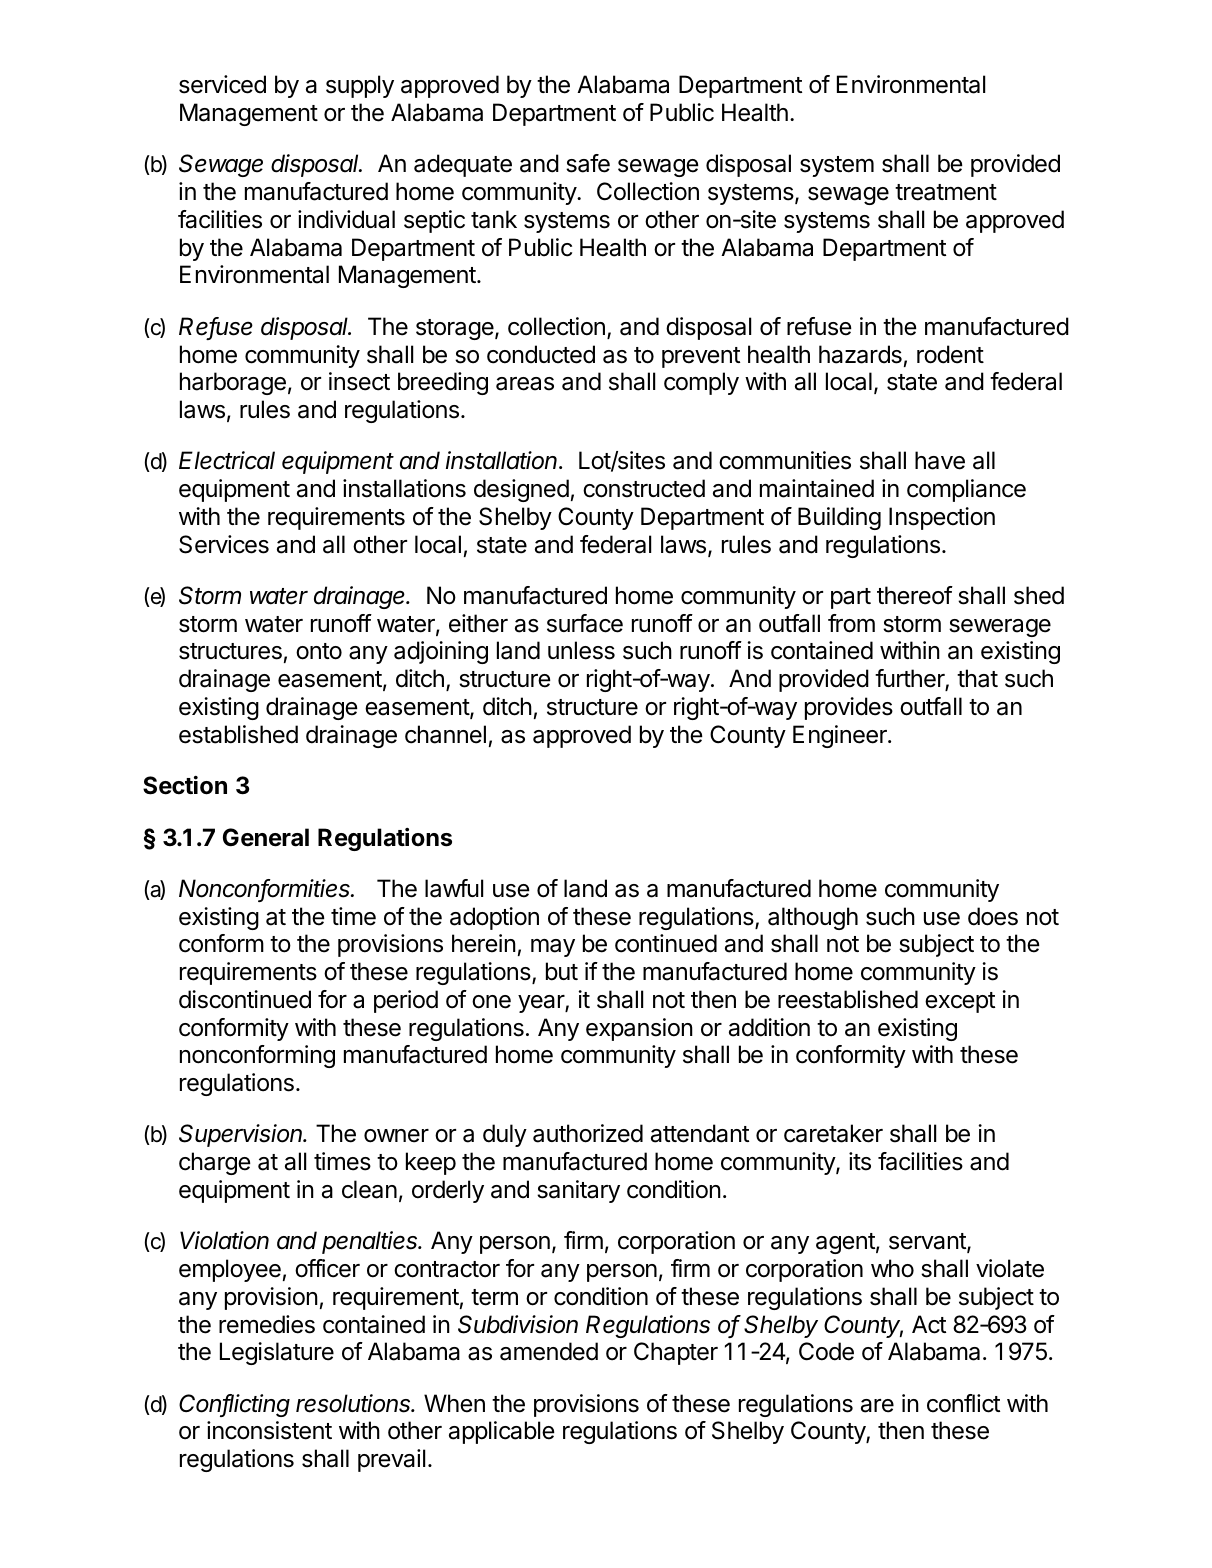  I want to click on safe, so click(588, 163).
